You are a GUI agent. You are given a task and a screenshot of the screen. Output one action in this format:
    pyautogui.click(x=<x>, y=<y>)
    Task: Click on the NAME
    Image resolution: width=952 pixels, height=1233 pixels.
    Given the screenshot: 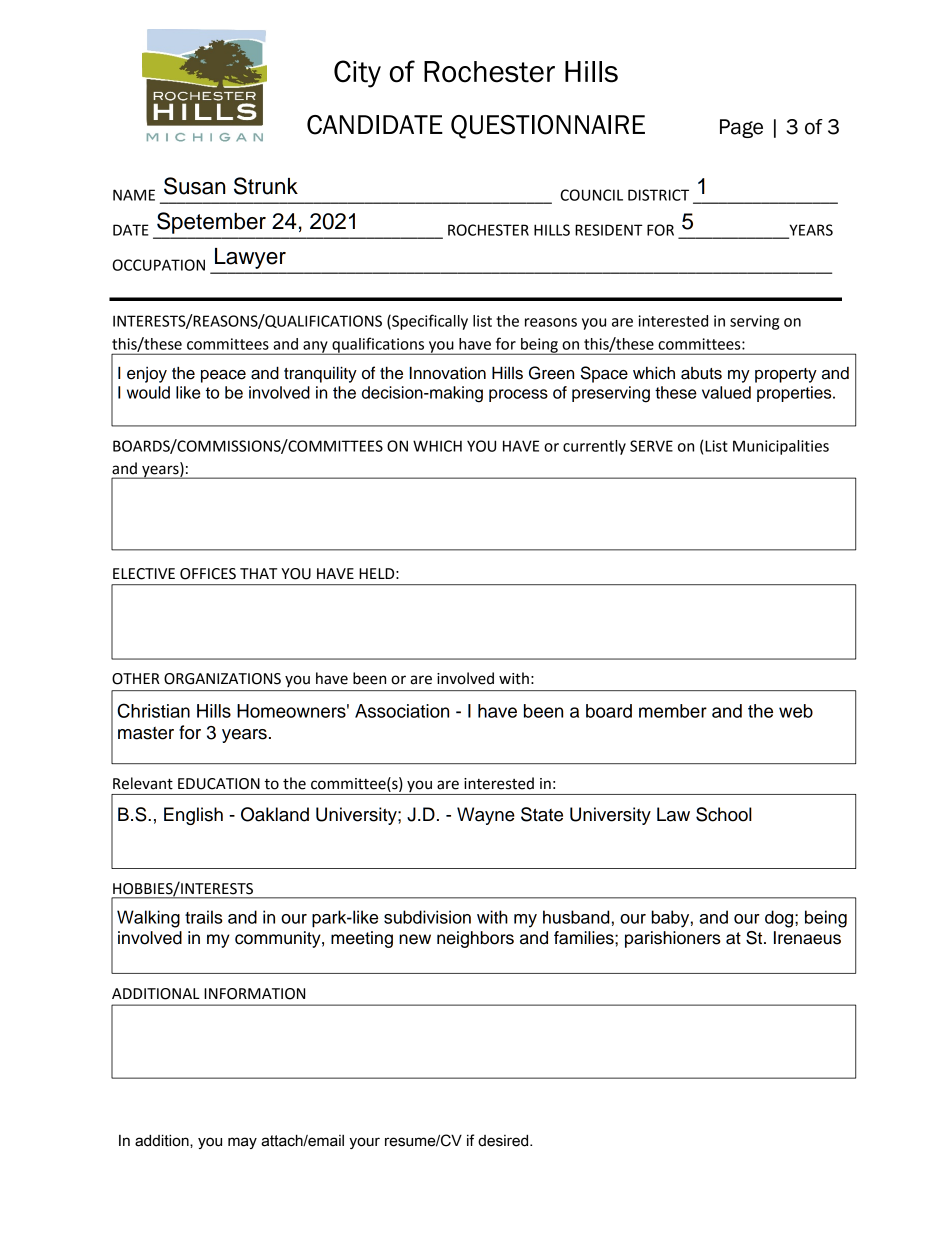 What is the action you would take?
    pyautogui.click(x=134, y=195)
